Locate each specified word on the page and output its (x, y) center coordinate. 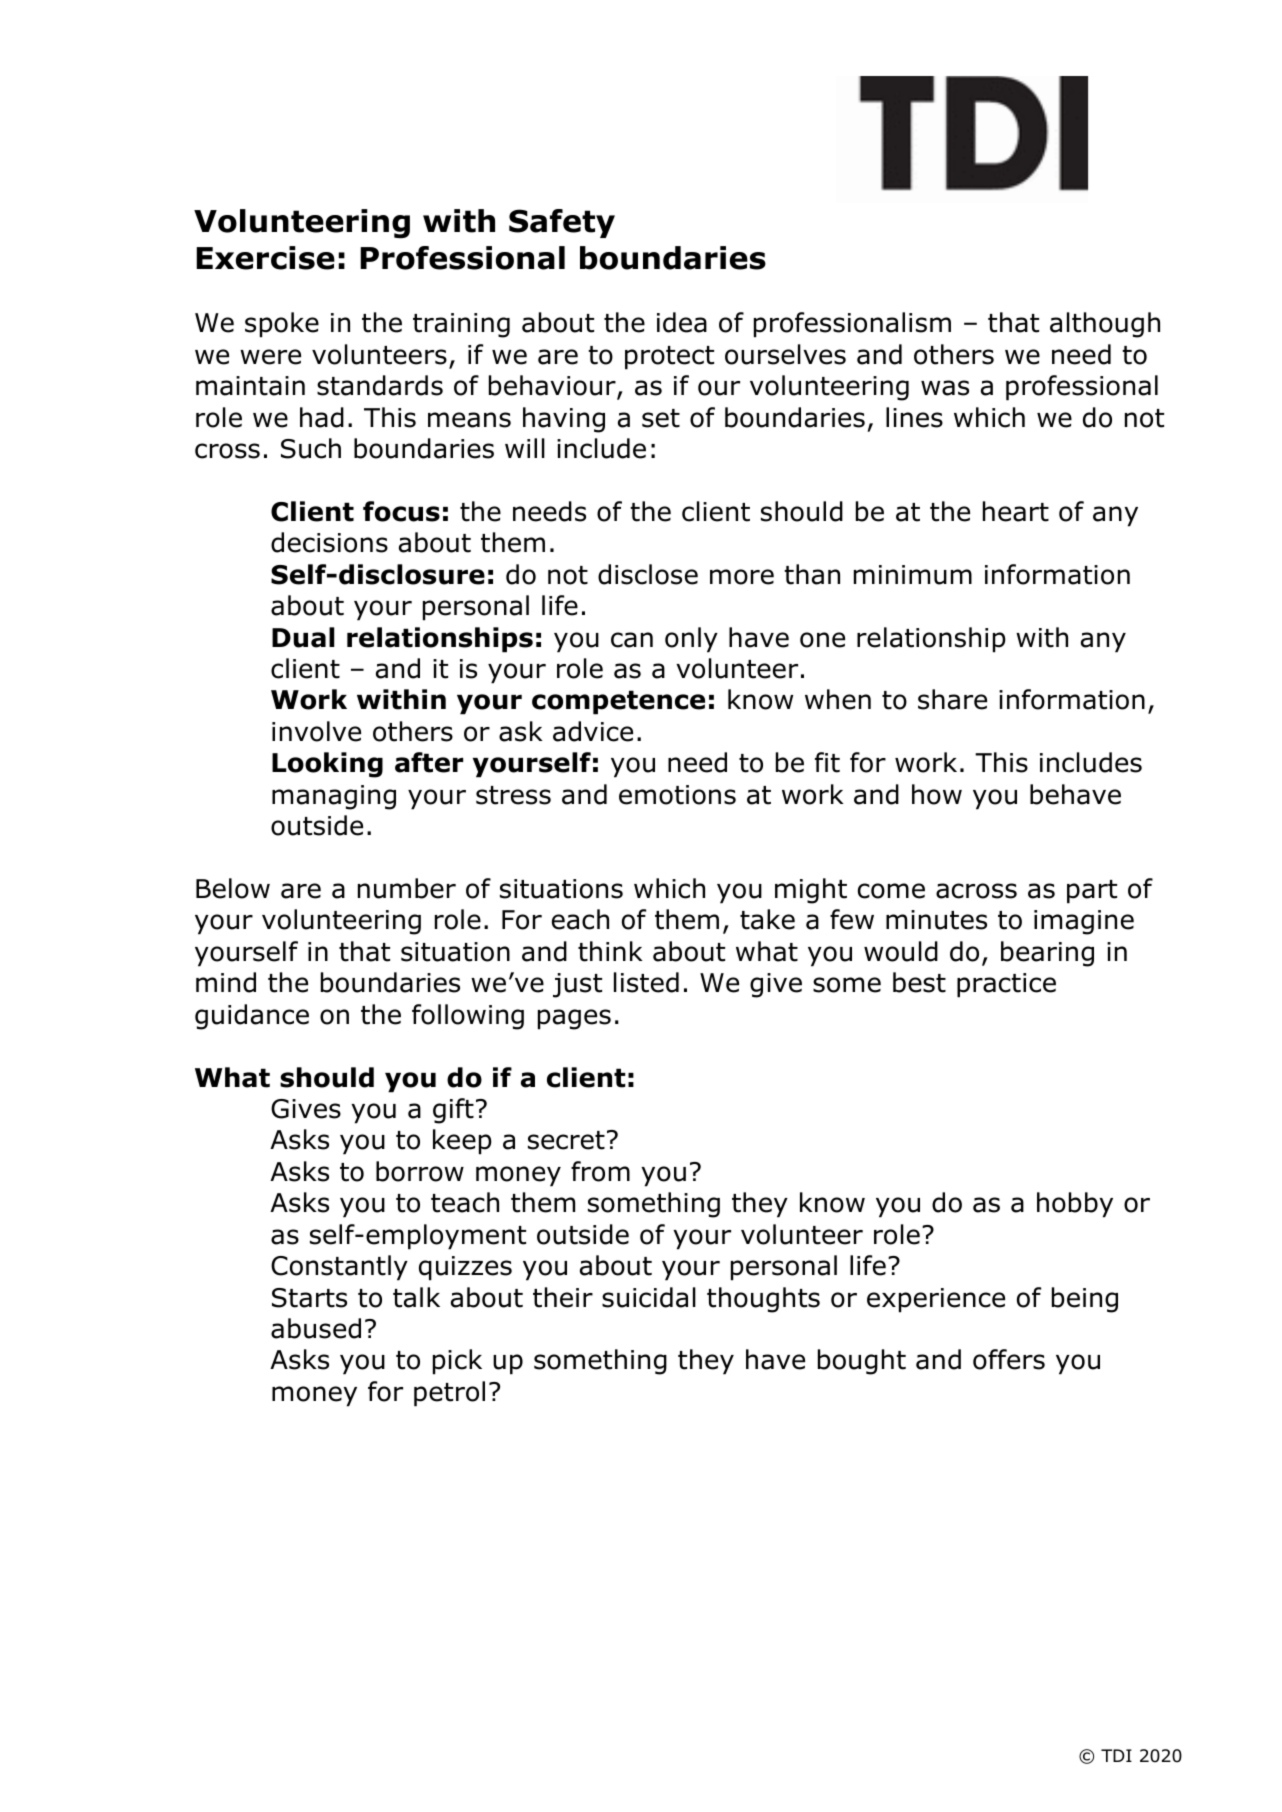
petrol (449, 1394)
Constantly (339, 1268)
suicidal (649, 1297)
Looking (327, 765)
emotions (677, 795)
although (1105, 325)
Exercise (265, 258)
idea (682, 322)
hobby (1075, 1205)
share (952, 699)
